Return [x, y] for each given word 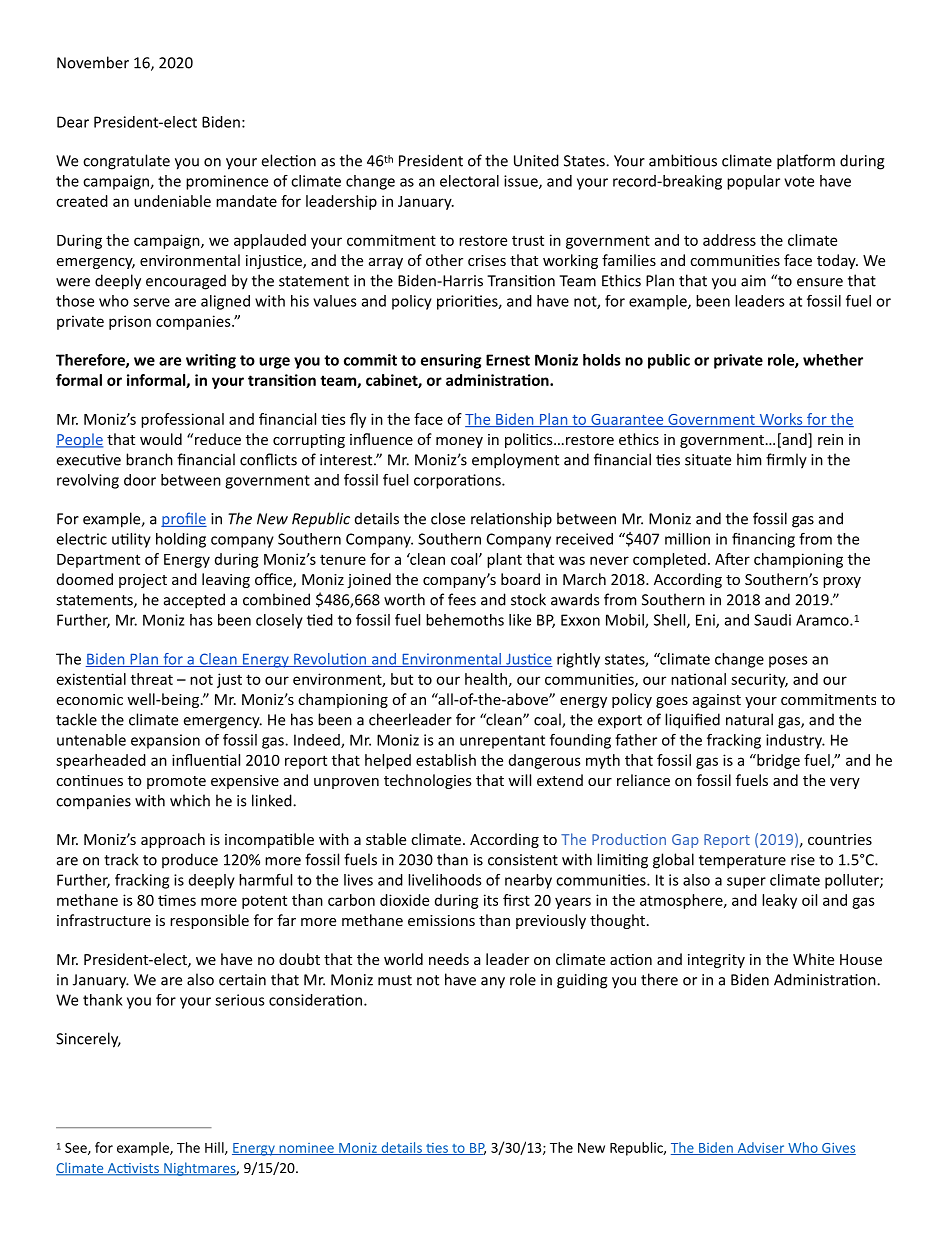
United [536, 160]
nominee [306, 1149]
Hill [215, 1148]
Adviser [761, 1148]
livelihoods [444, 880]
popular [753, 182]
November [93, 62]
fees [462, 599]
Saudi [772, 620]
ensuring [451, 361]
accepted [194, 601]
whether [833, 360]
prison [130, 322]
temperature [742, 862]
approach [173, 840]
